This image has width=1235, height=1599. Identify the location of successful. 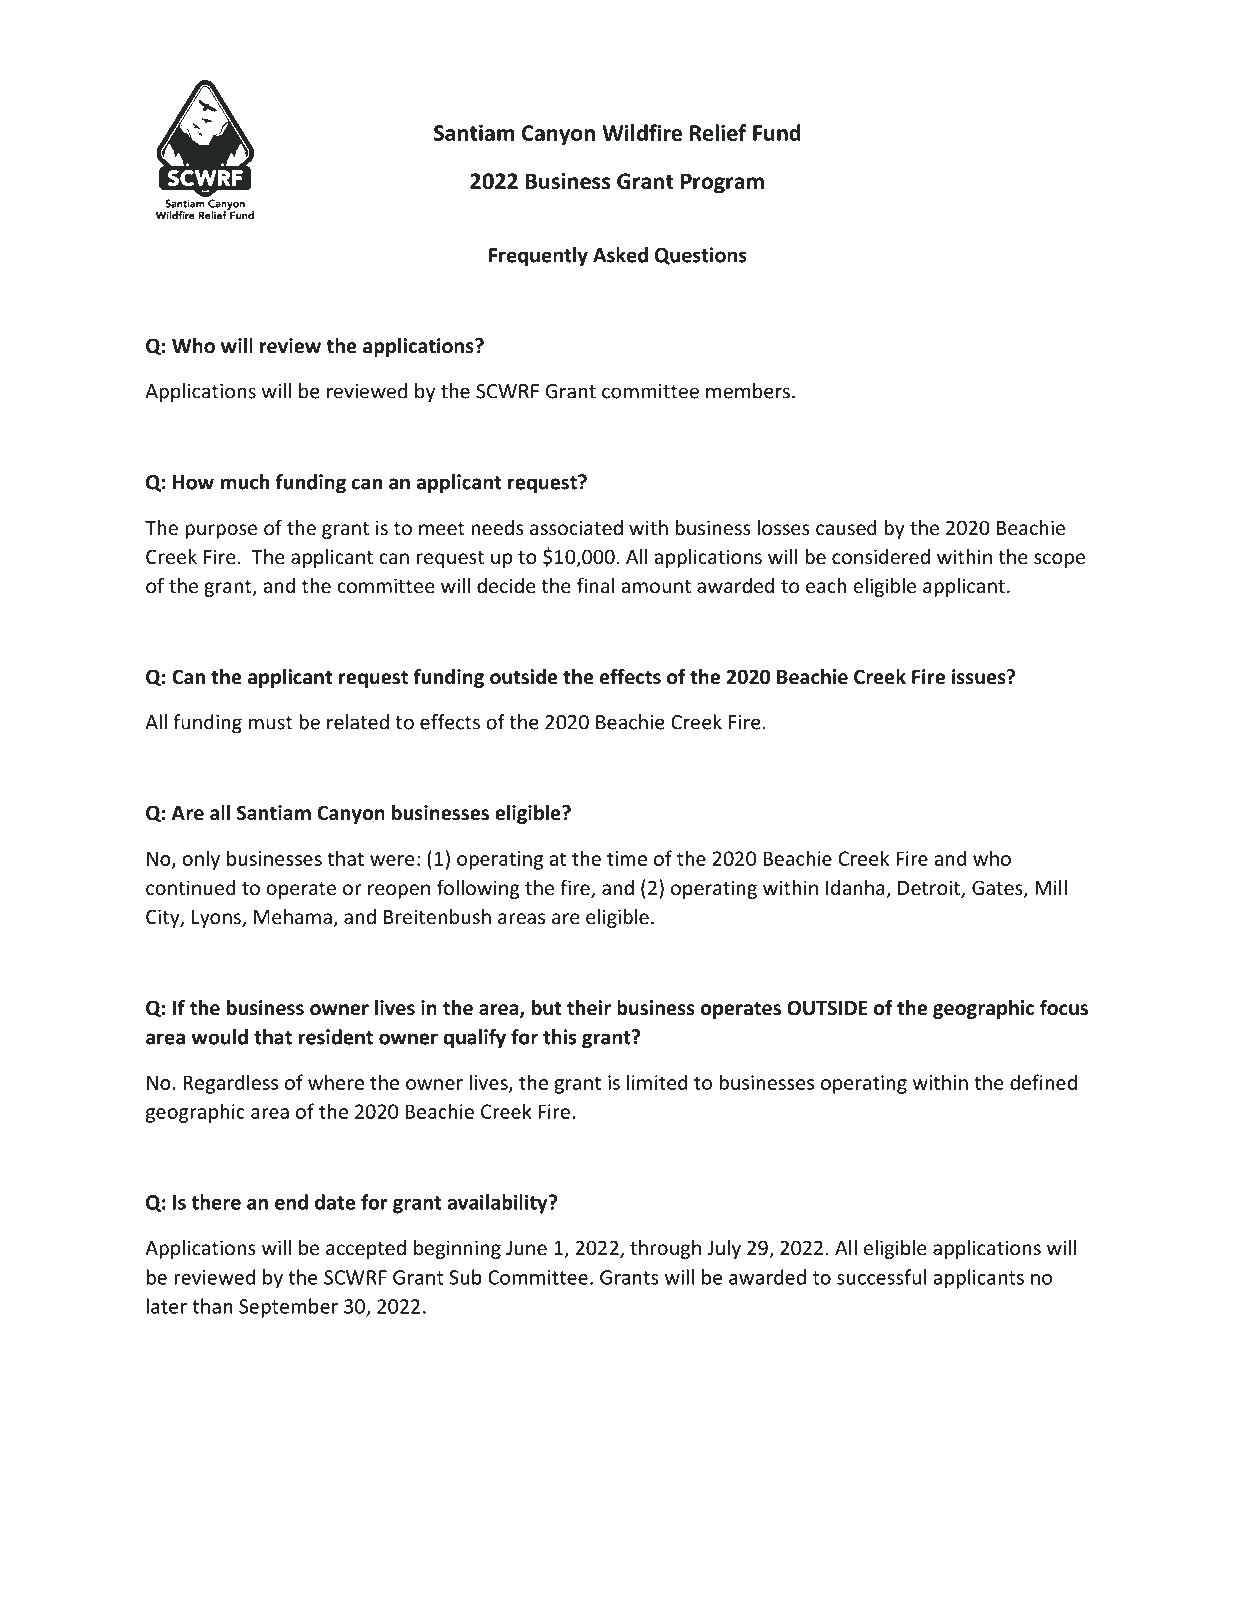
(881, 1277).
